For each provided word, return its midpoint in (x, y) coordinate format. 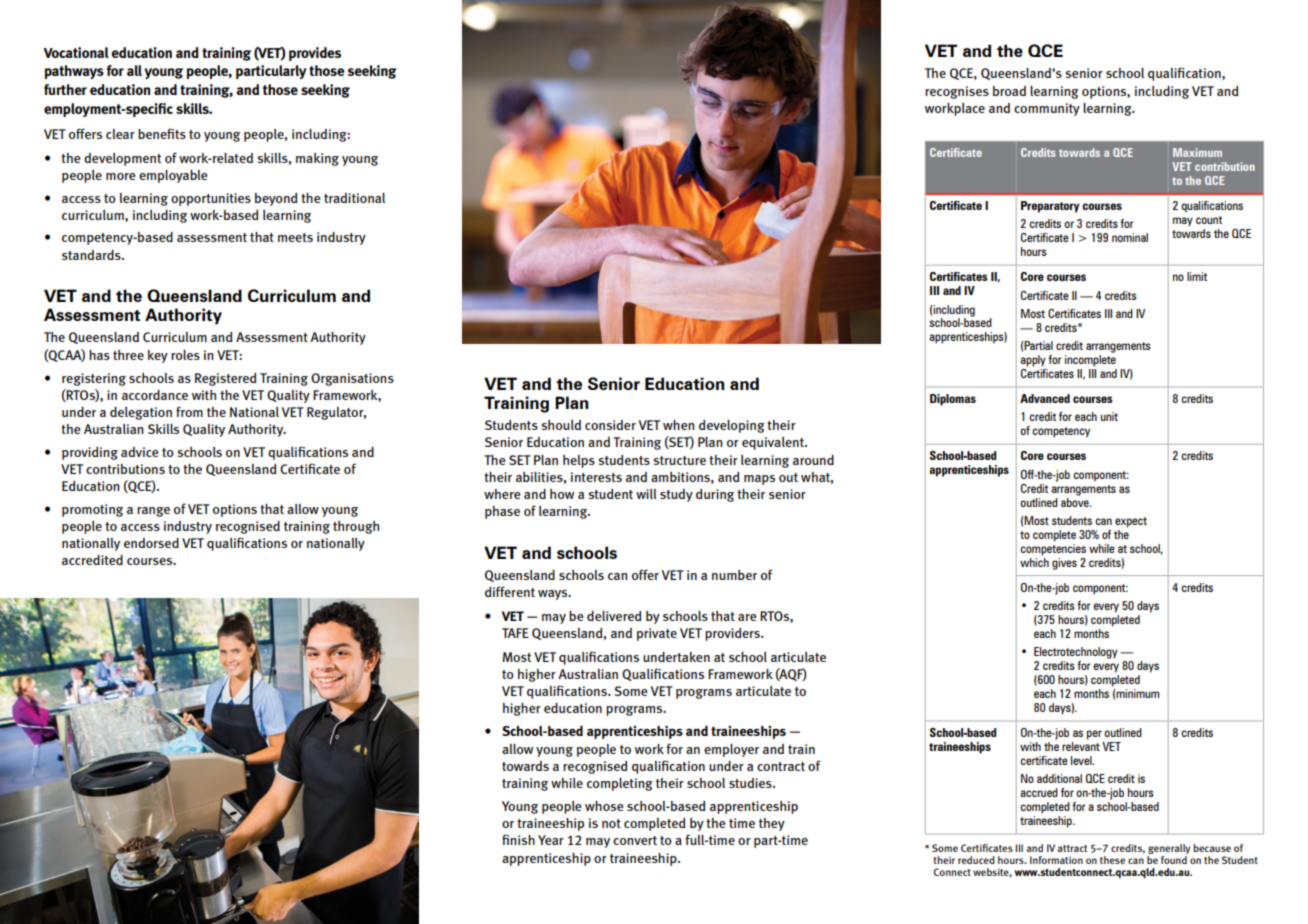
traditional (354, 198)
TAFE (515, 633)
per (1094, 735)
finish (518, 839)
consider (610, 425)
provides (315, 54)
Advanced (1045, 398)
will (646, 494)
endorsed (151, 543)
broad (1009, 91)
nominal (1130, 237)
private (657, 634)
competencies (1053, 548)
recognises (957, 92)
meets (295, 237)
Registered (225, 379)
